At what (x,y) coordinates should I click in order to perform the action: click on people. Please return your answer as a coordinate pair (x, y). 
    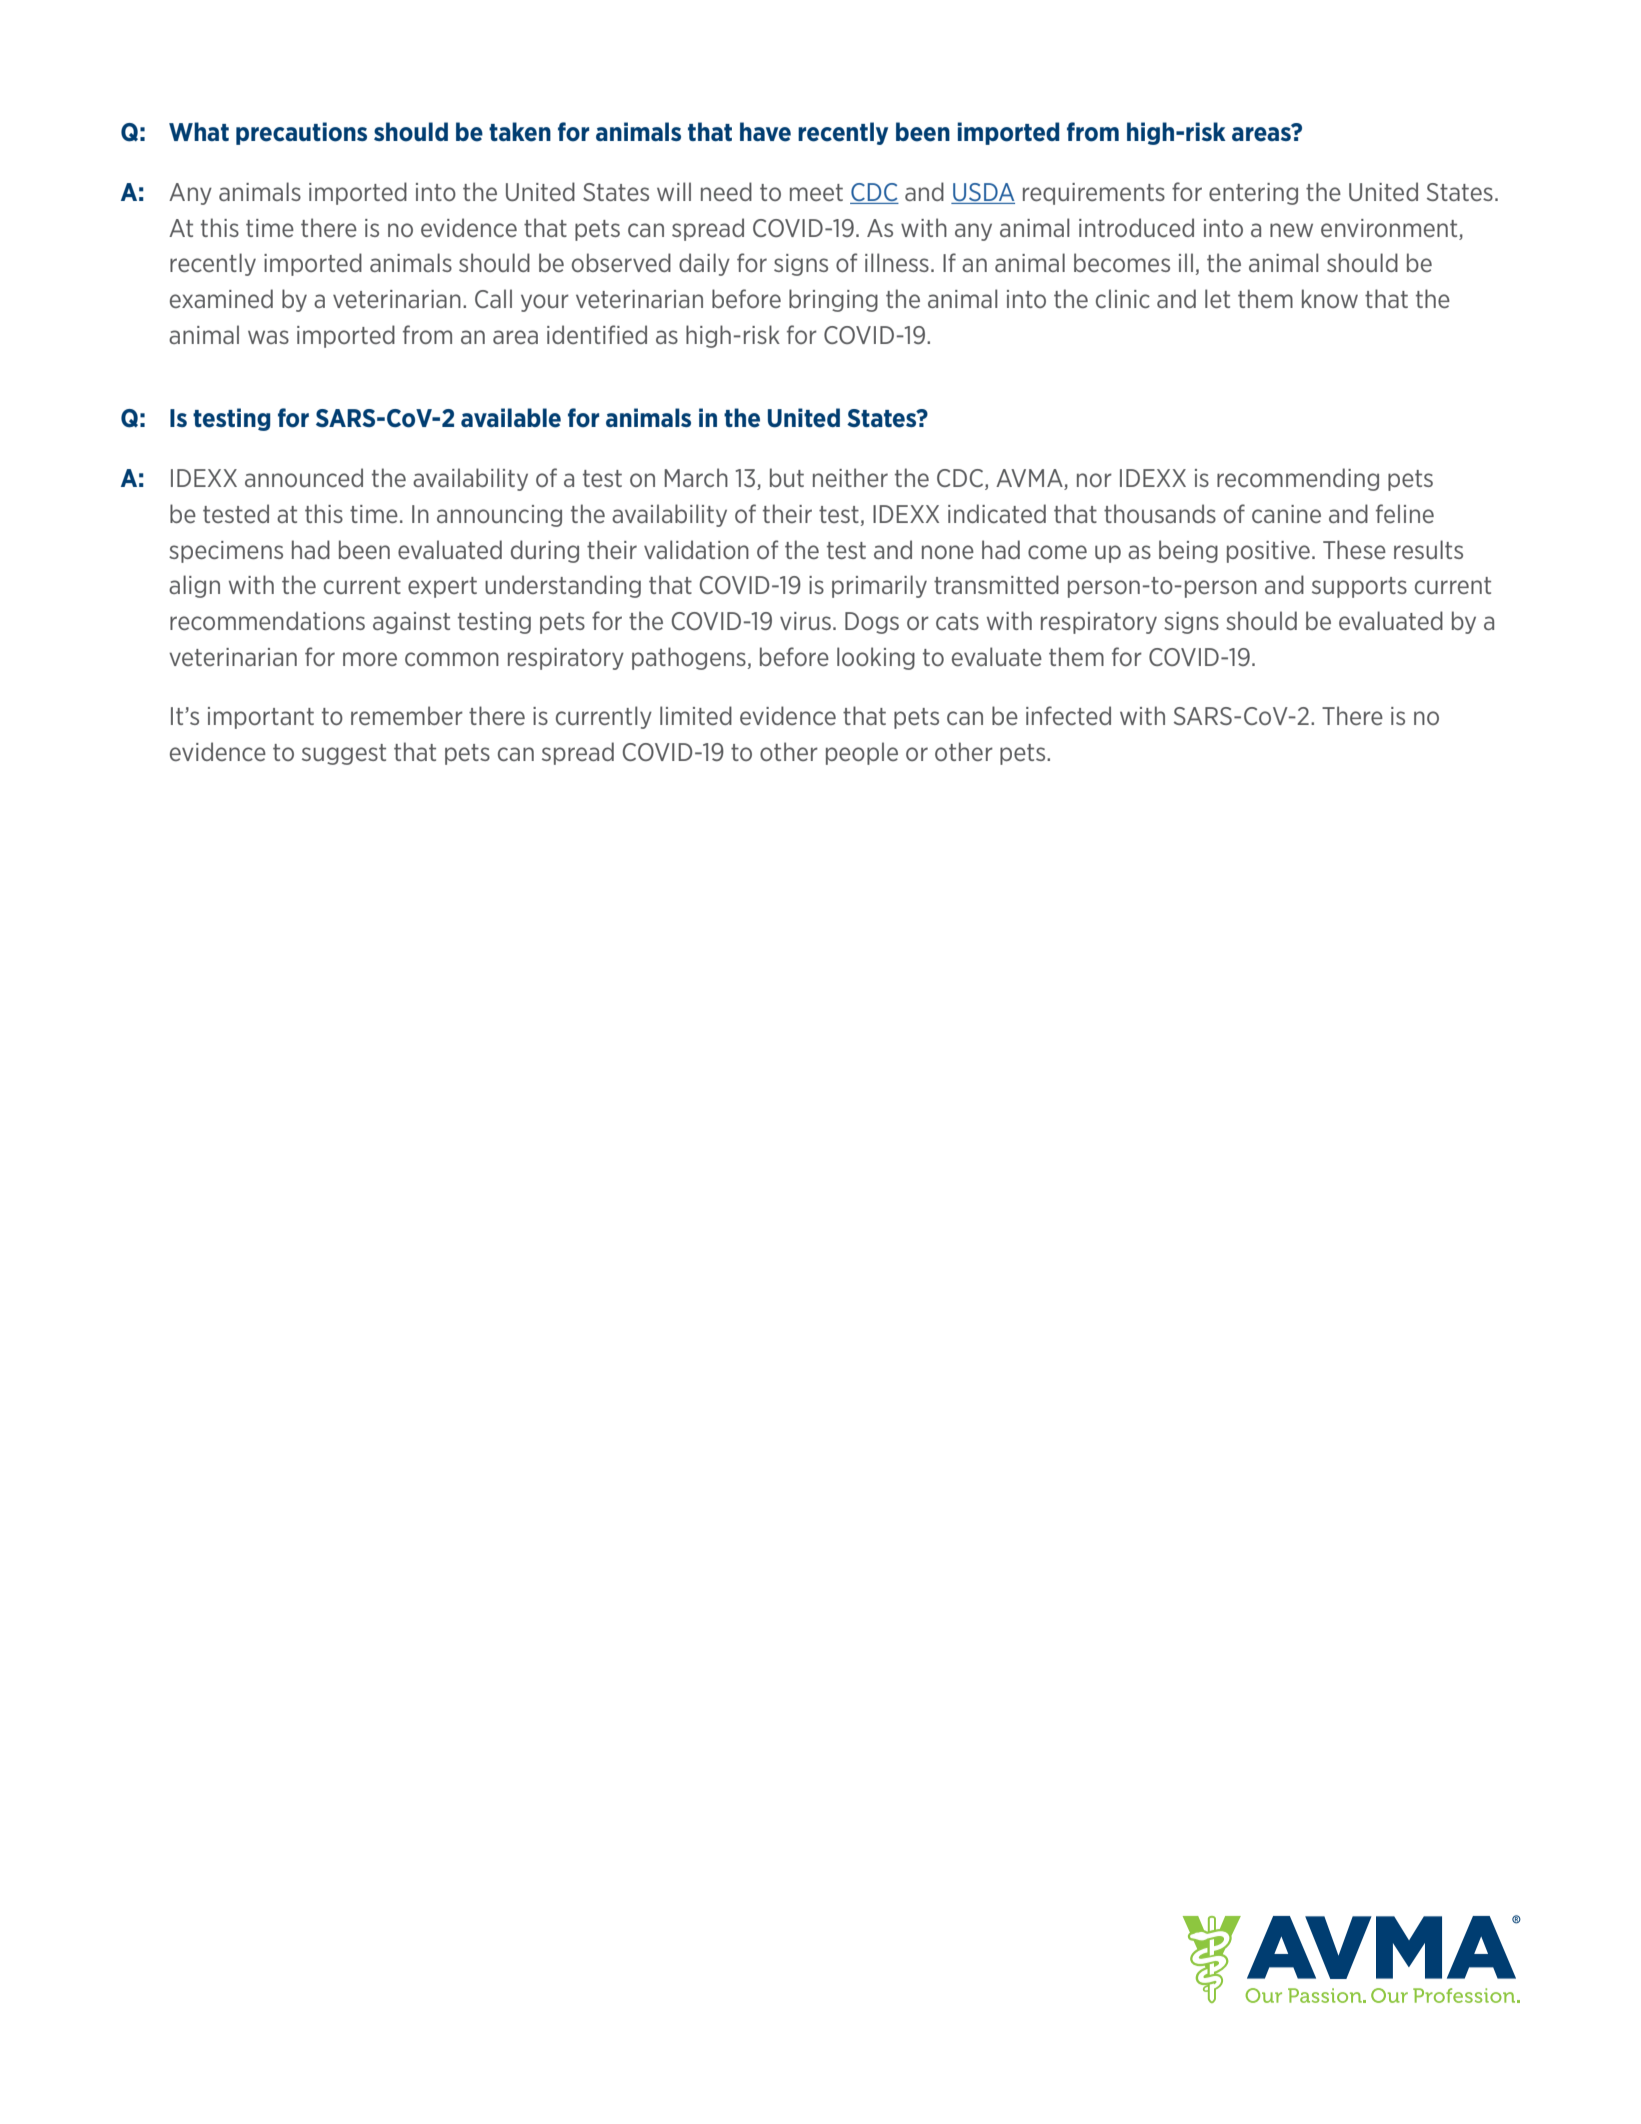
    Looking at the image, I should click on (862, 753).
